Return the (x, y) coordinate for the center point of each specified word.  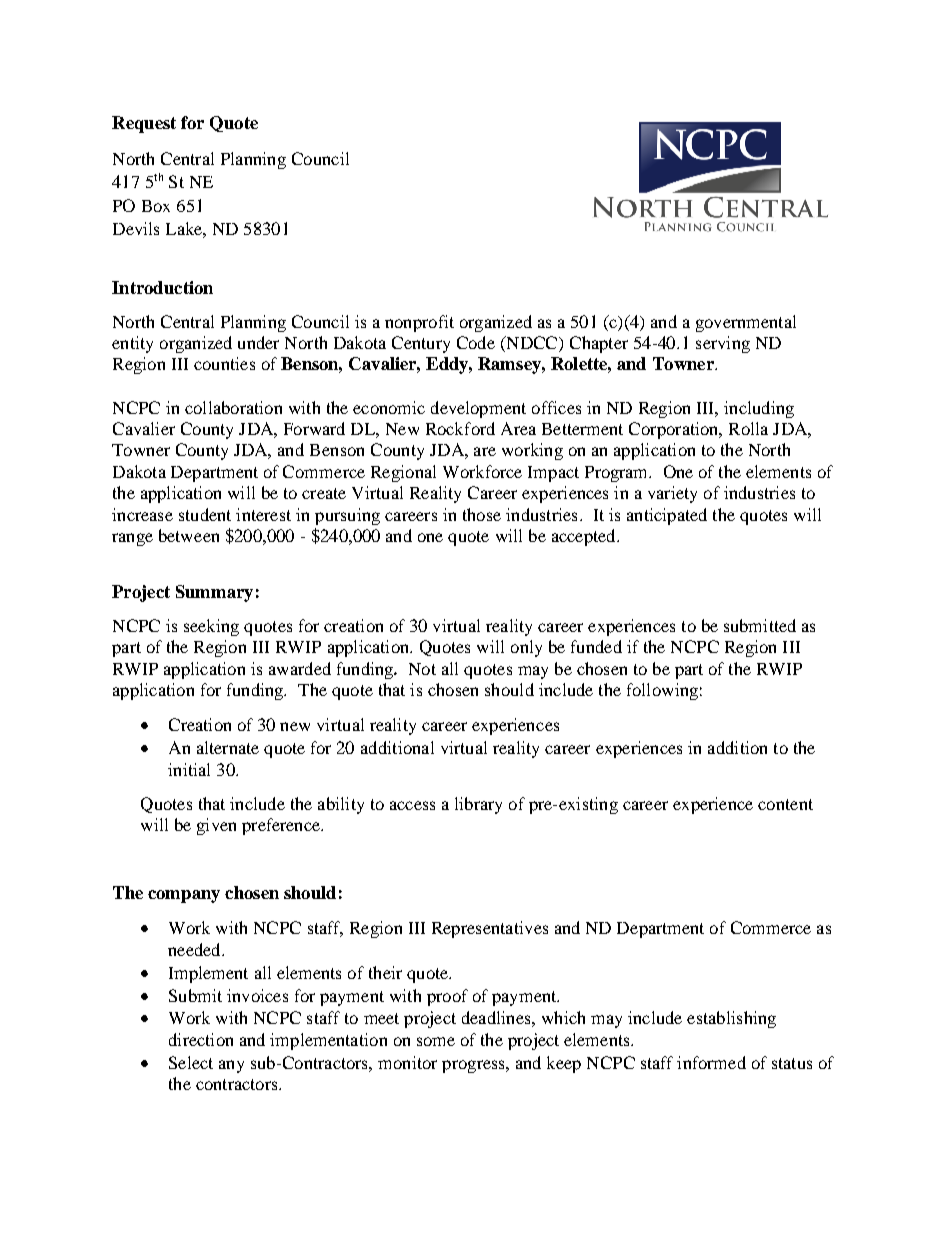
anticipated (667, 516)
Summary (214, 593)
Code (476, 342)
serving (723, 344)
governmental (746, 323)
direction (201, 1039)
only (526, 648)
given (216, 826)
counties (224, 363)
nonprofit (419, 323)
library (478, 805)
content (785, 804)
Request (144, 124)
